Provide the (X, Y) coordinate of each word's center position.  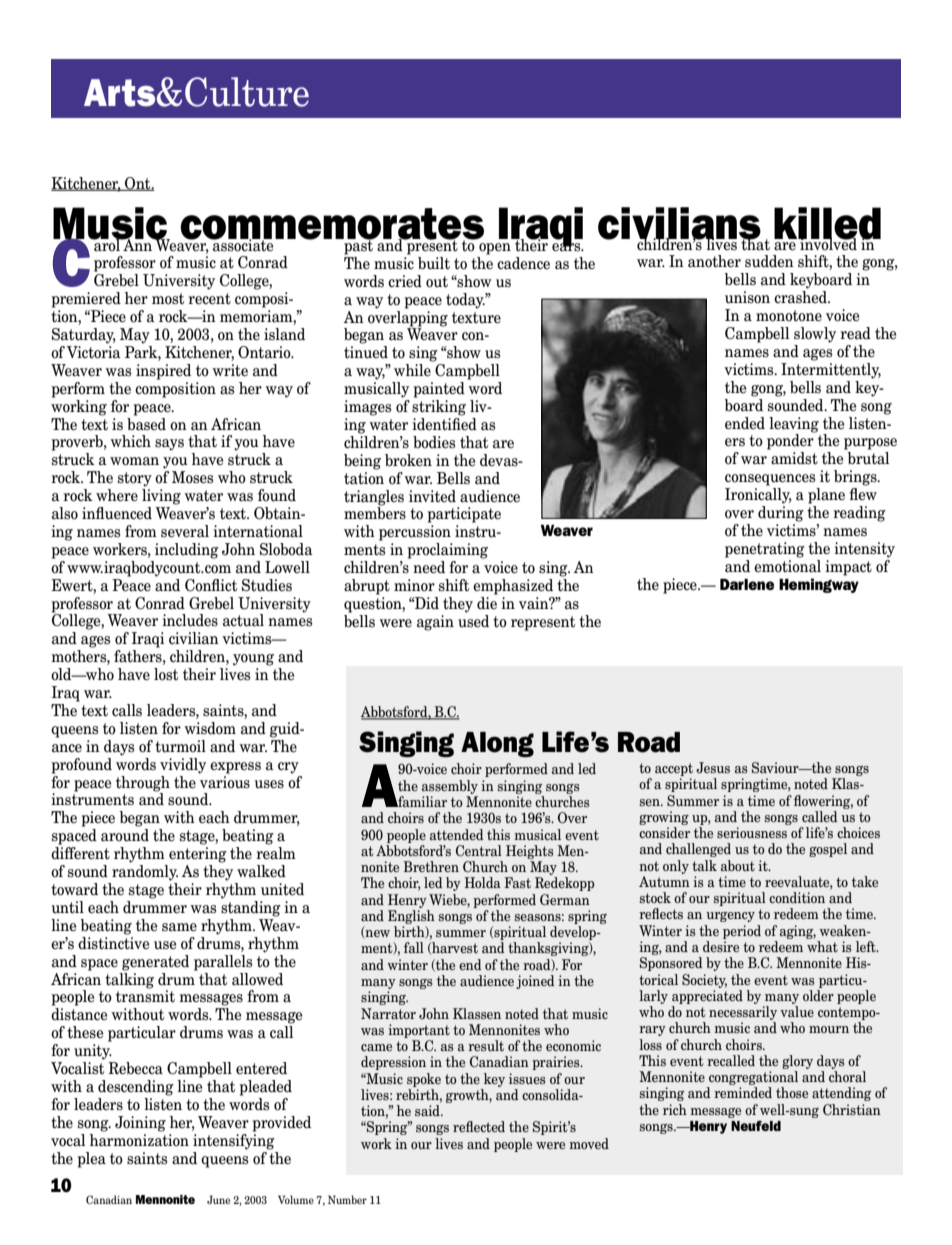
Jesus (713, 767)
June (218, 1199)
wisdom (210, 728)
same (179, 927)
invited (432, 496)
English (411, 917)
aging (798, 932)
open (495, 249)
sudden (769, 261)
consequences (770, 480)
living (161, 497)
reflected (479, 1126)
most (168, 299)
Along (497, 744)
